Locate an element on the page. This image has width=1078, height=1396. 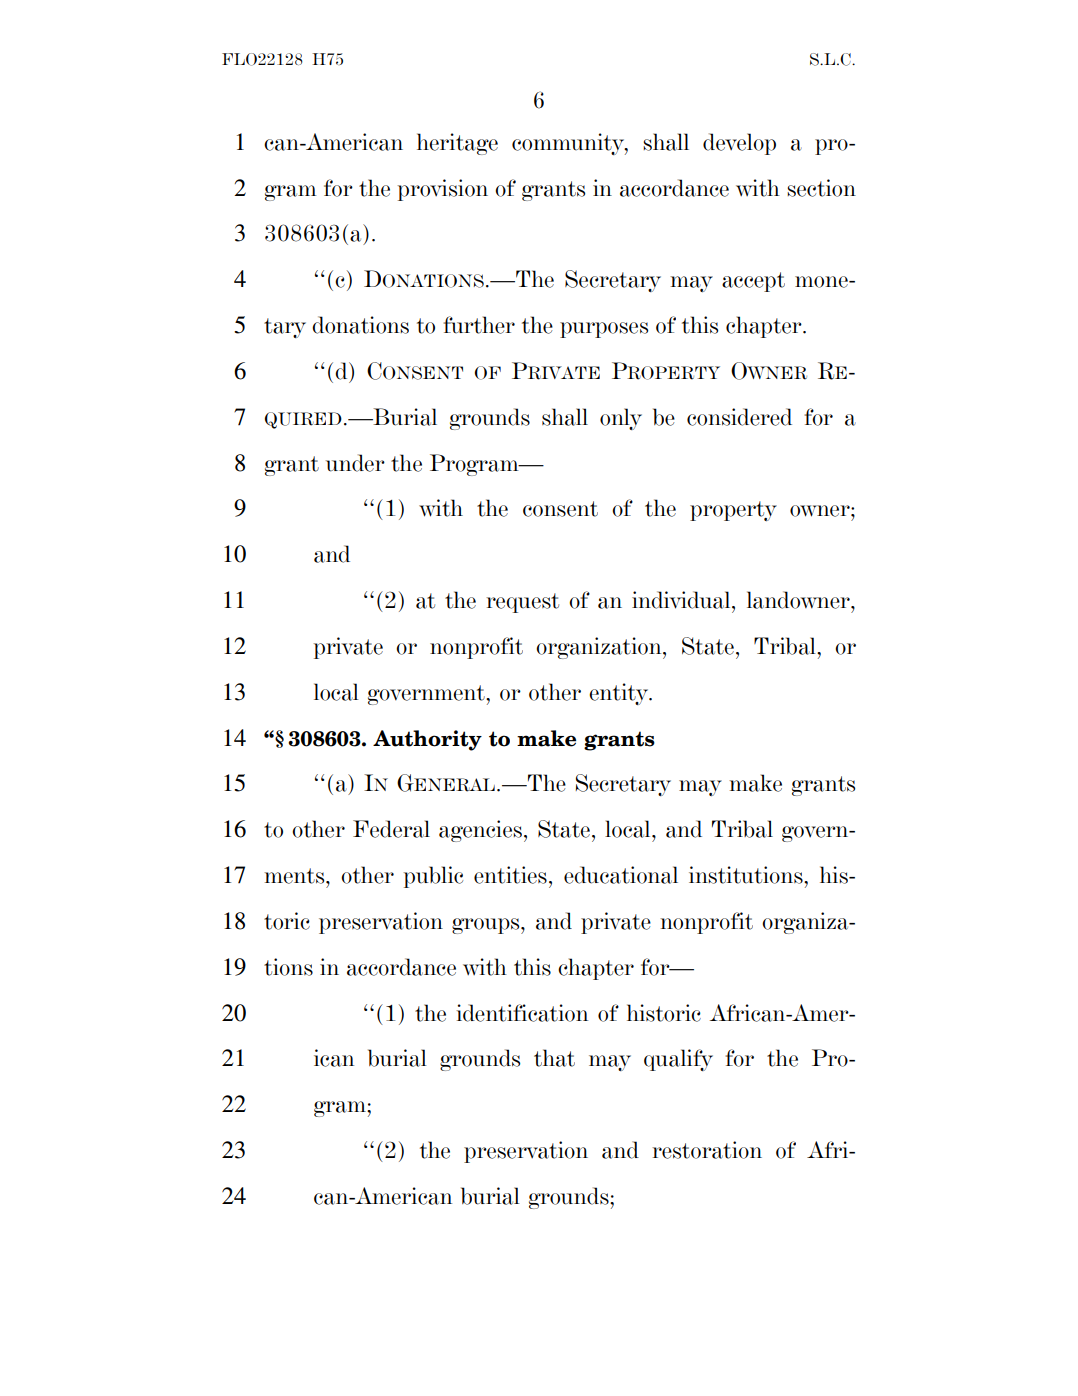
individual is located at coordinates (682, 600).
